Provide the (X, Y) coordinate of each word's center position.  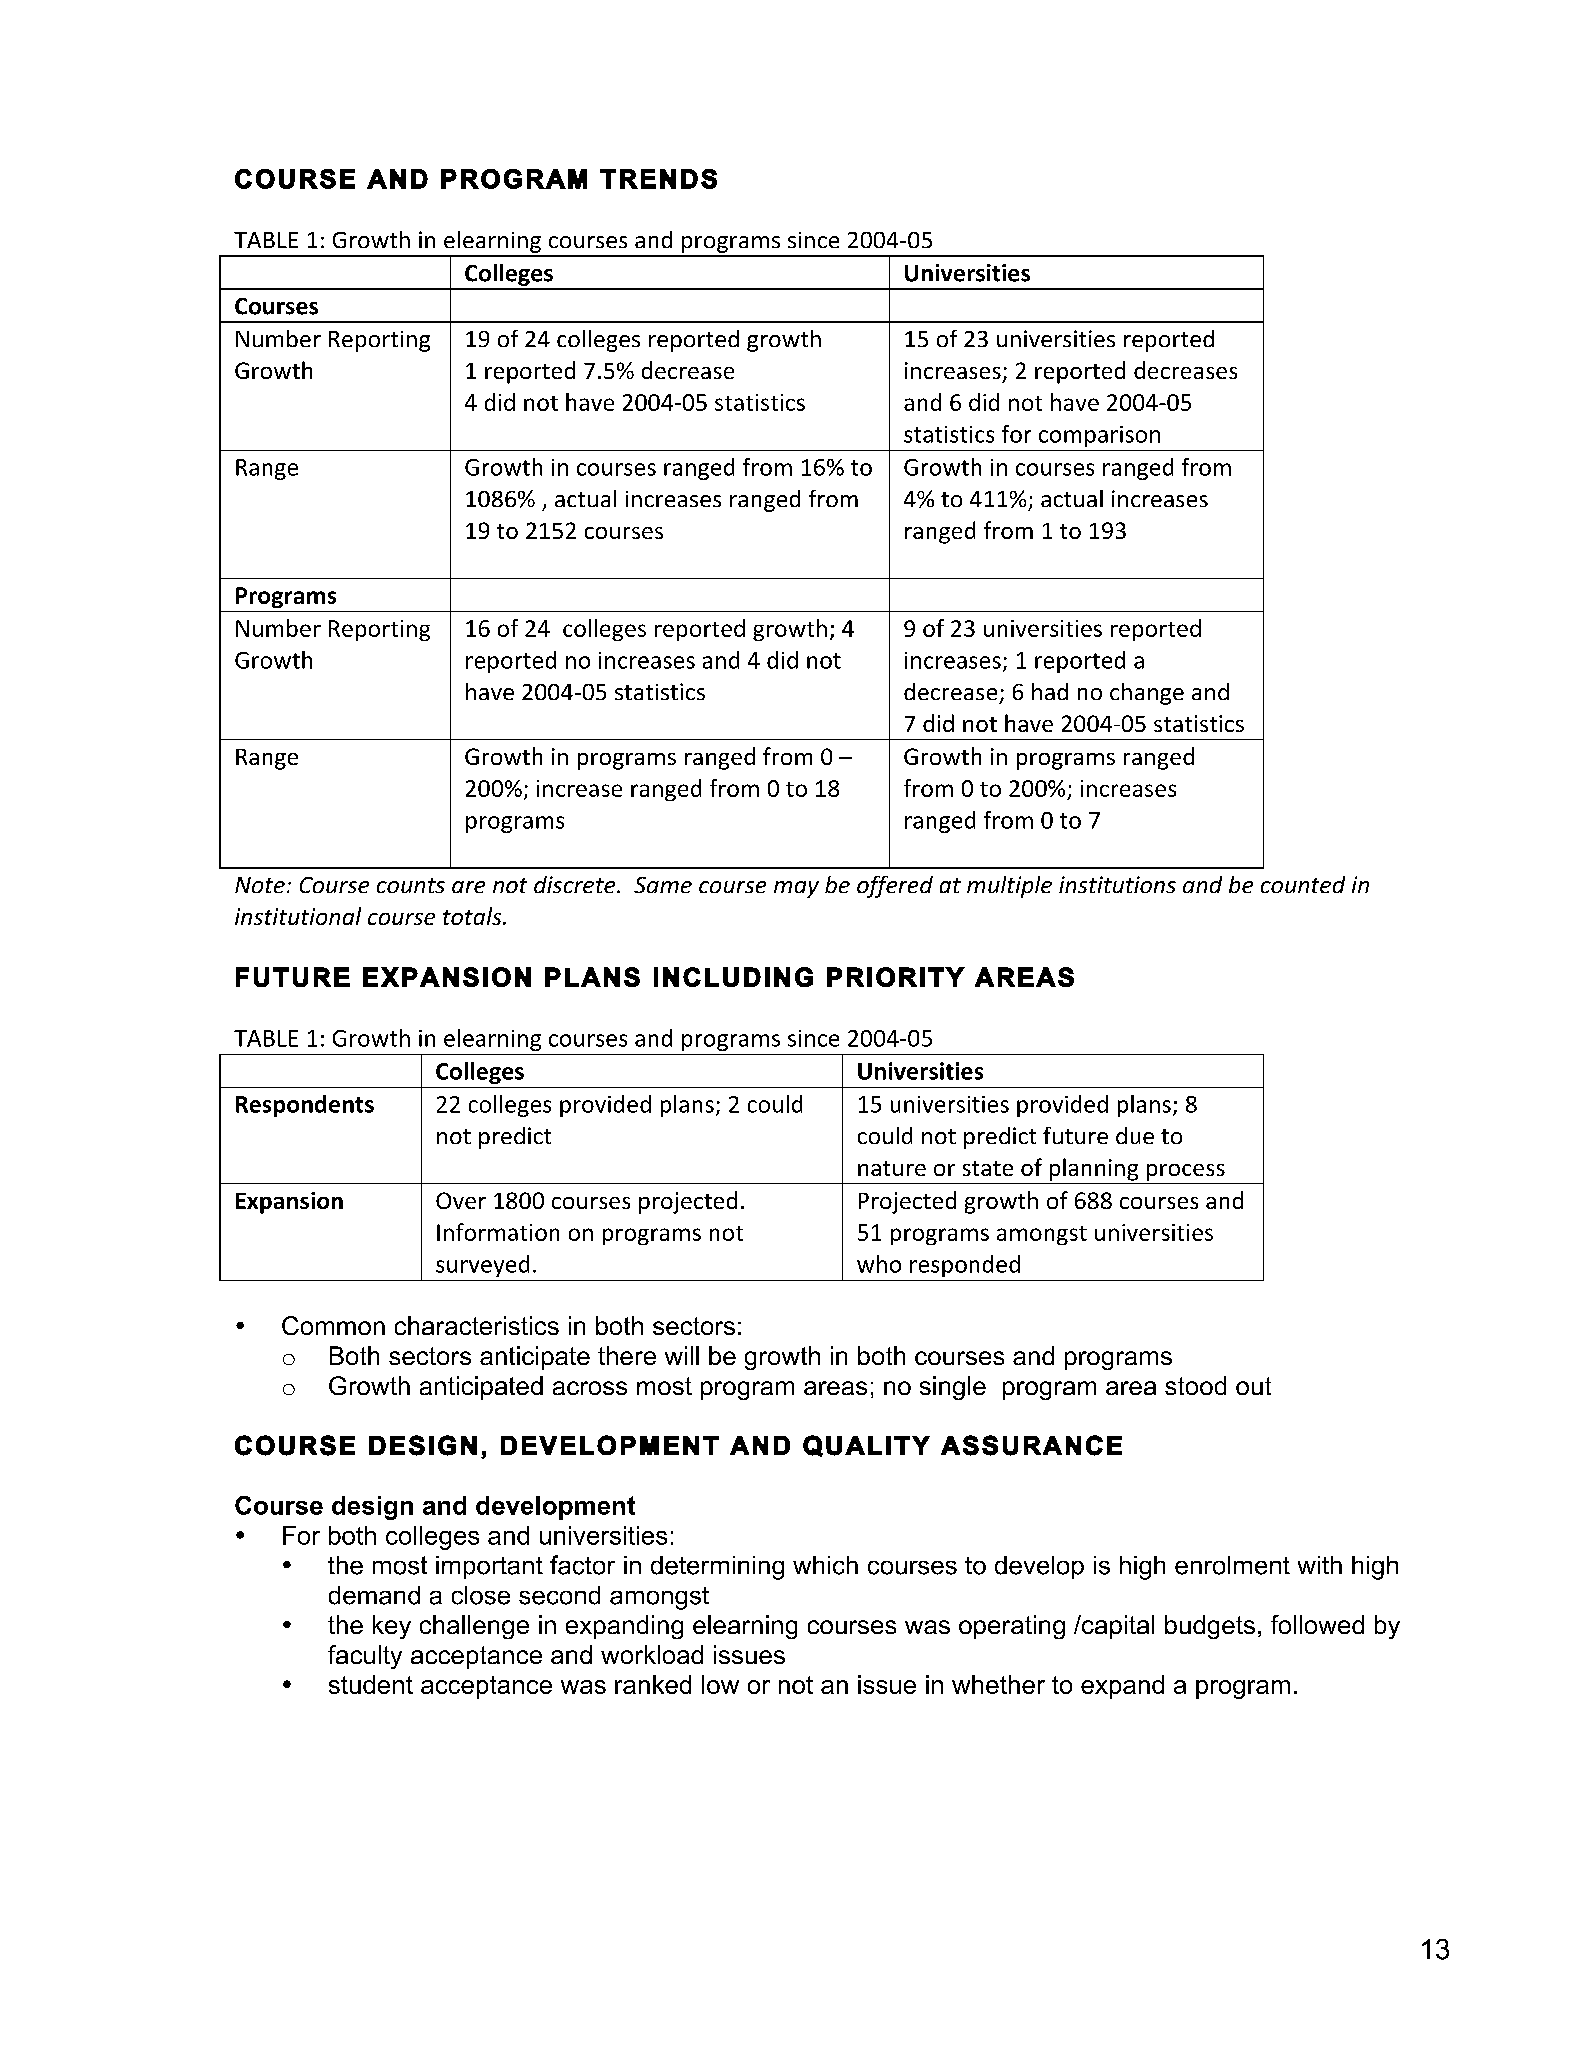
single (953, 1388)
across (590, 1388)
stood (1195, 1385)
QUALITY (866, 1446)
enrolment (1232, 1565)
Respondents (305, 1106)
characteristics (477, 1325)
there (627, 1355)
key (392, 1627)
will (682, 1355)
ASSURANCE (1031, 1445)
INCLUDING (733, 977)
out (1253, 1386)
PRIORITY (896, 977)
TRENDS (658, 179)
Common (333, 1325)
